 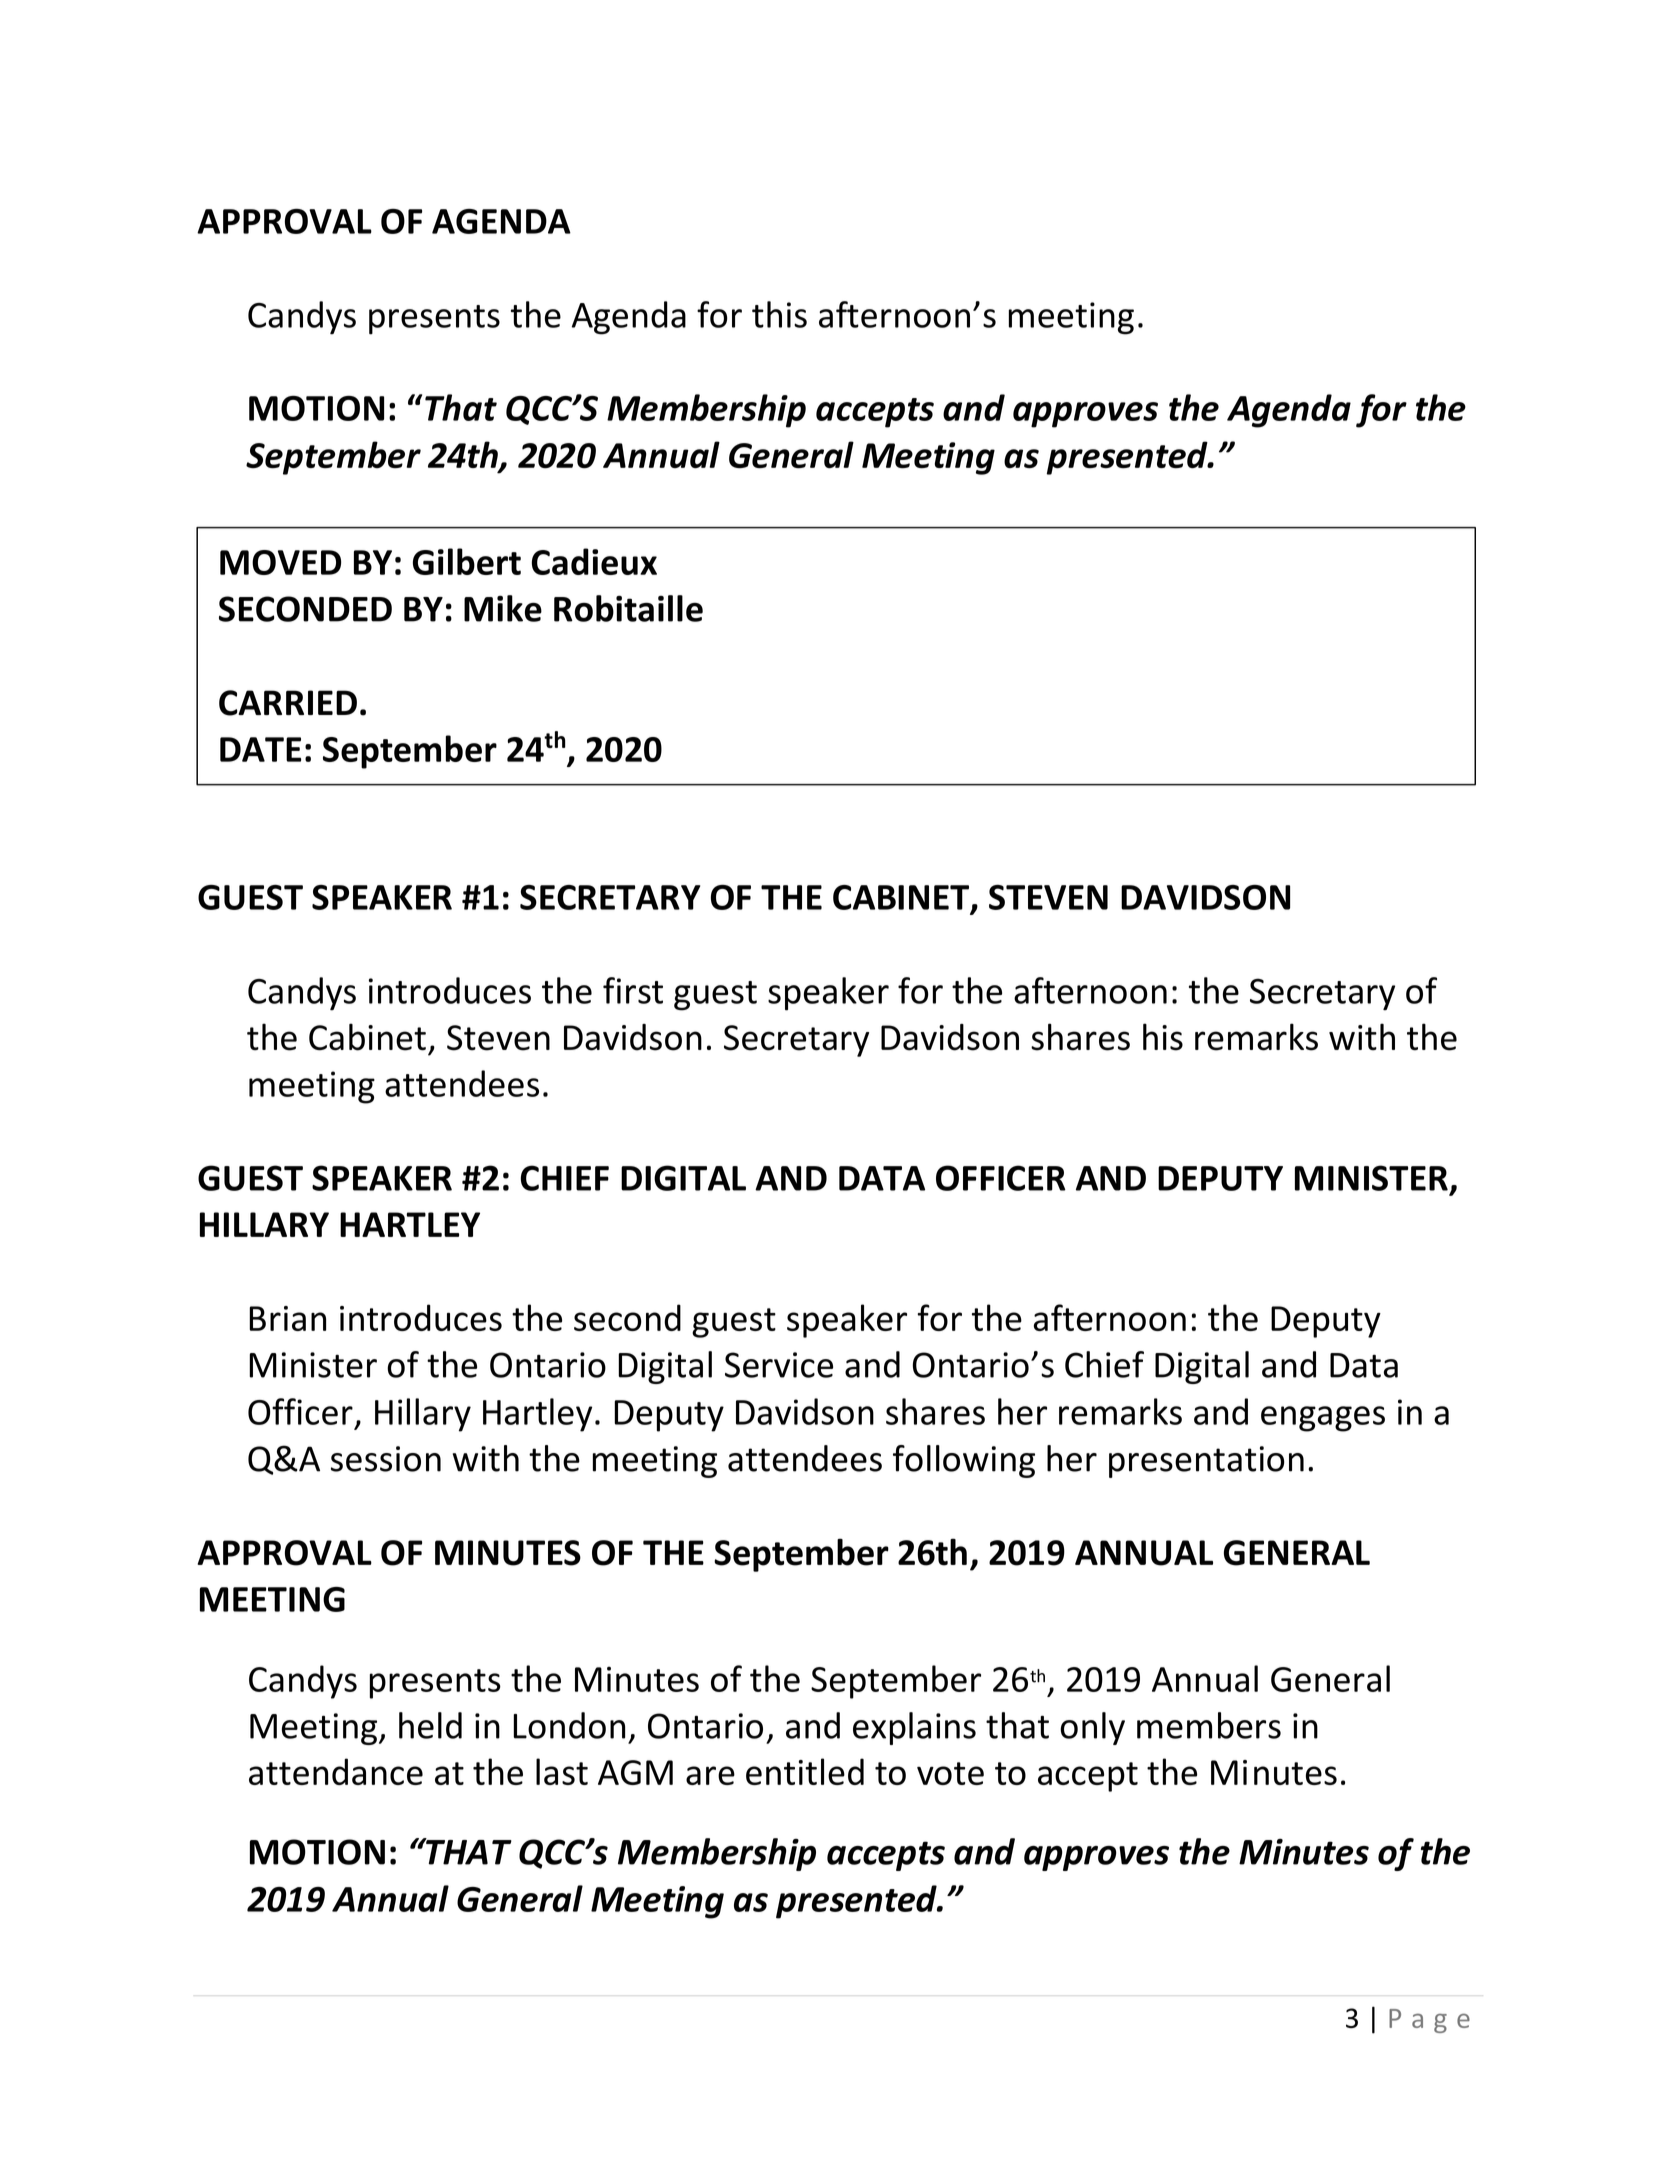 What do you see at coordinates (467, 561) in the page?
I see `Gilbert` at bounding box center [467, 561].
